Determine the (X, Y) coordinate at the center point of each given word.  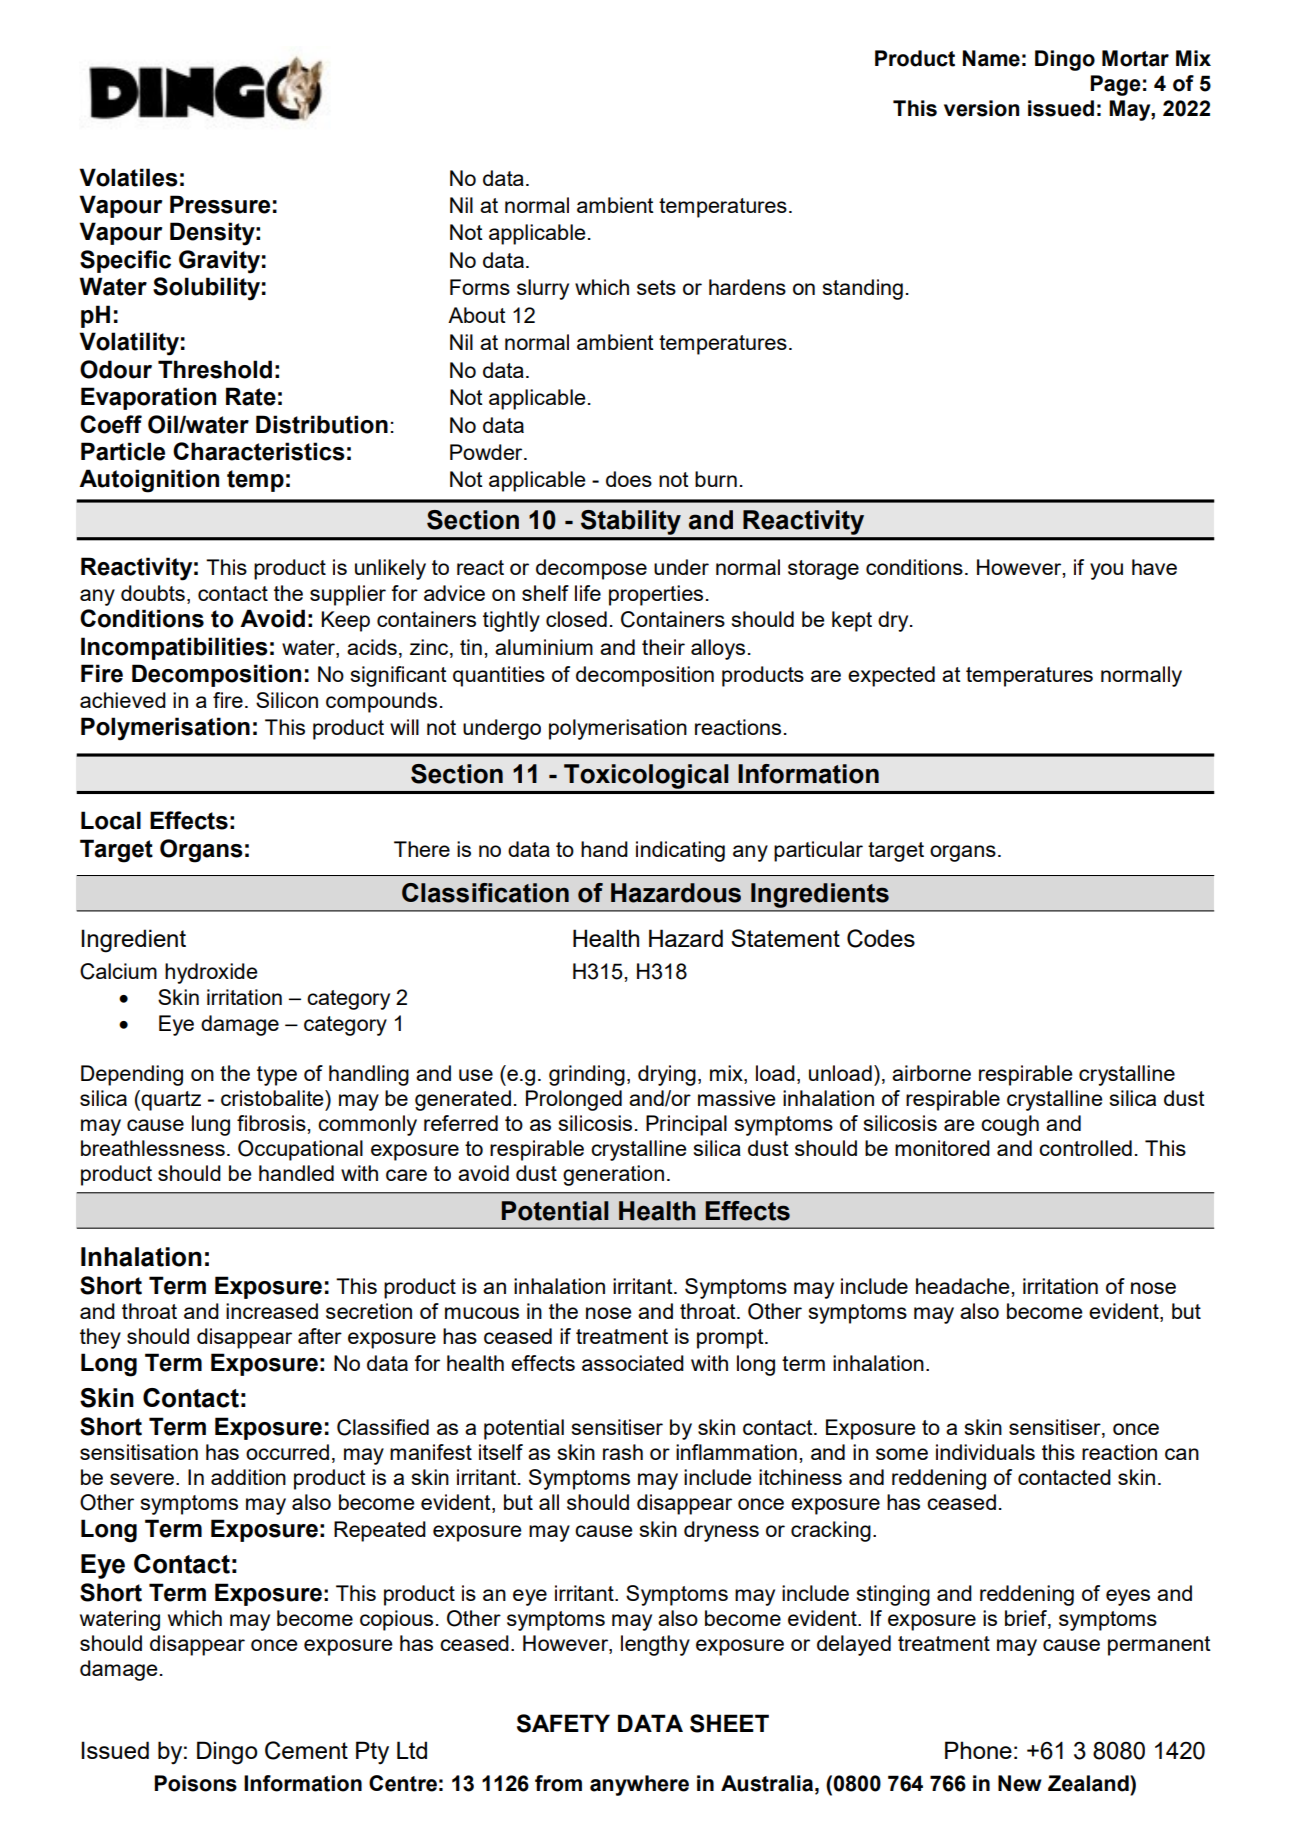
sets (656, 287)
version (981, 108)
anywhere (639, 1785)
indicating (680, 851)
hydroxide (211, 973)
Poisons (195, 1783)
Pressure (220, 204)
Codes (881, 938)
